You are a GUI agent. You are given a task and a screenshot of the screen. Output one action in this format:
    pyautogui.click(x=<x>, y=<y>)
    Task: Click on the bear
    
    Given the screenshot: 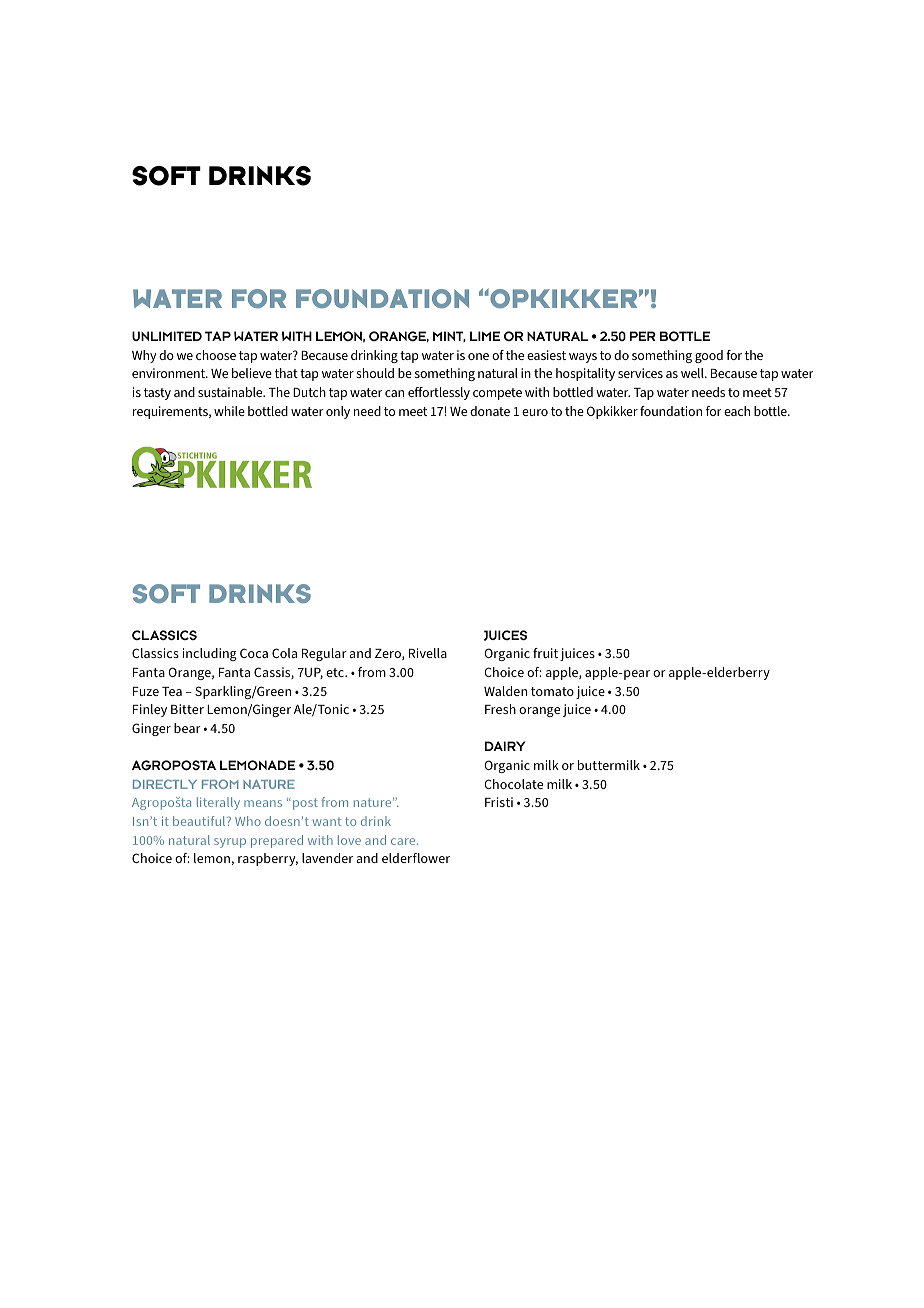 What is the action you would take?
    pyautogui.click(x=187, y=728)
